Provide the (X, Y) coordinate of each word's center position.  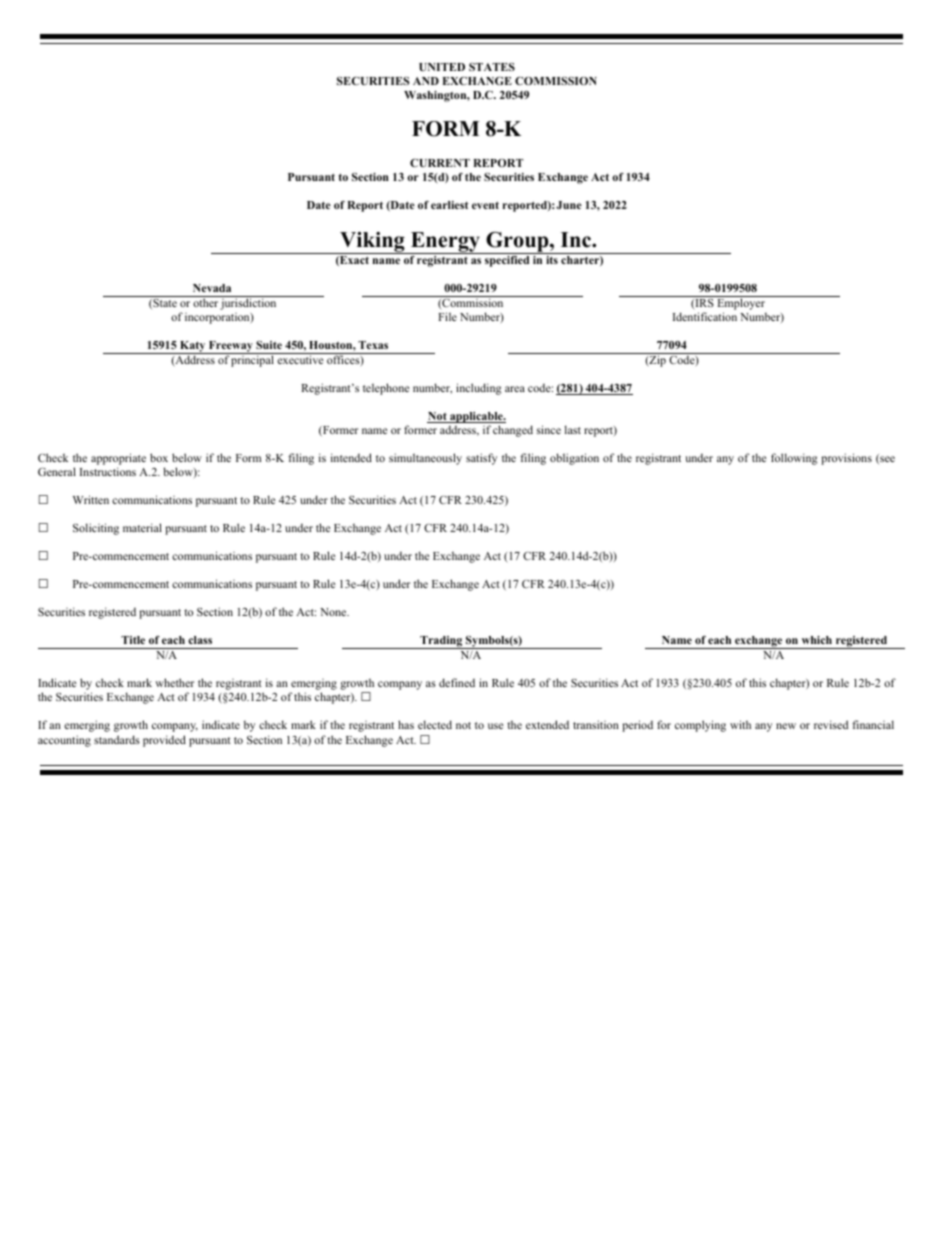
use (495, 726)
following (794, 459)
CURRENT (440, 163)
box (159, 457)
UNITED (442, 67)
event (485, 205)
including (479, 389)
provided (164, 741)
